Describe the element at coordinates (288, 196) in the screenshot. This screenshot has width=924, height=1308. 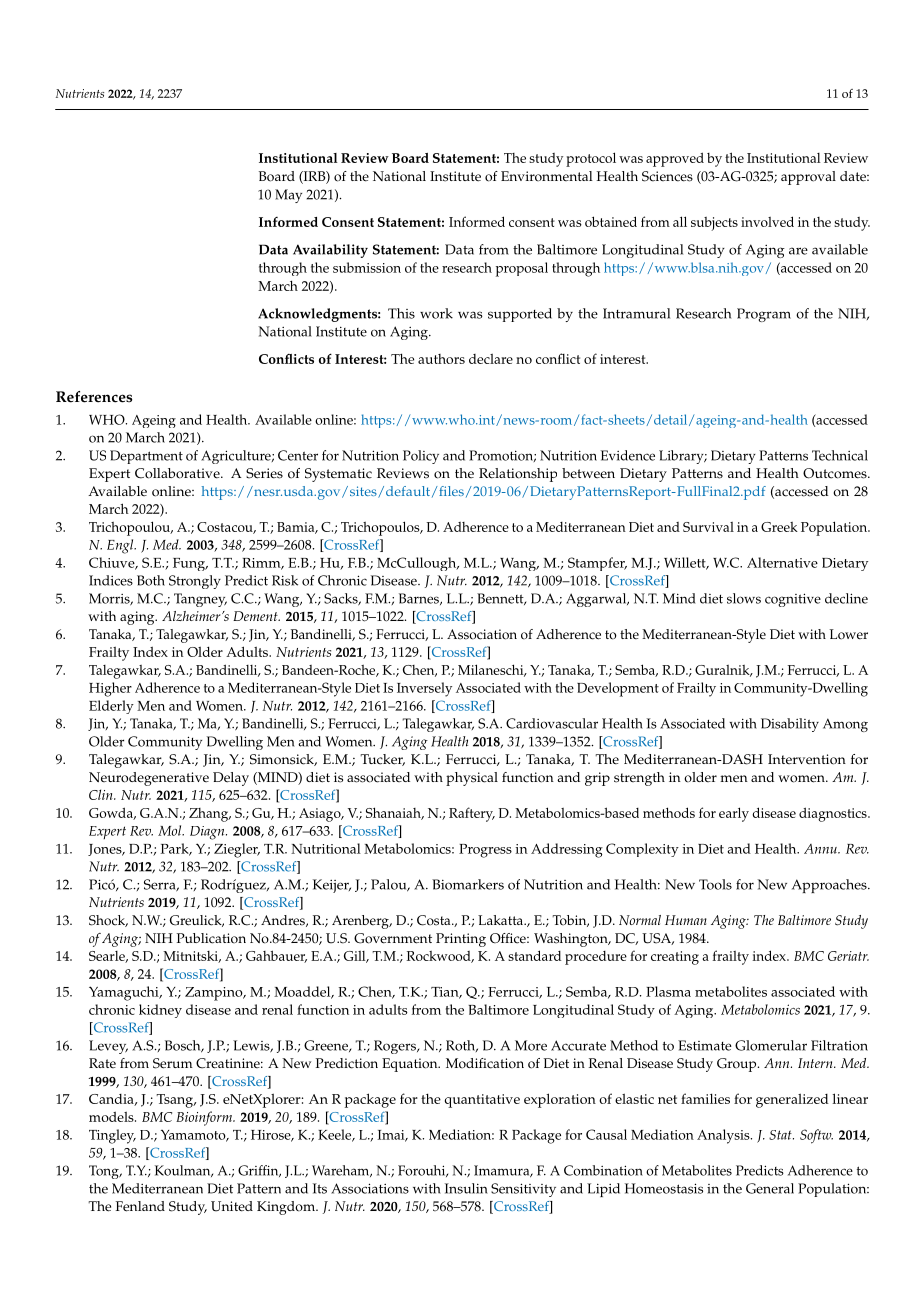
I see `May` at that location.
